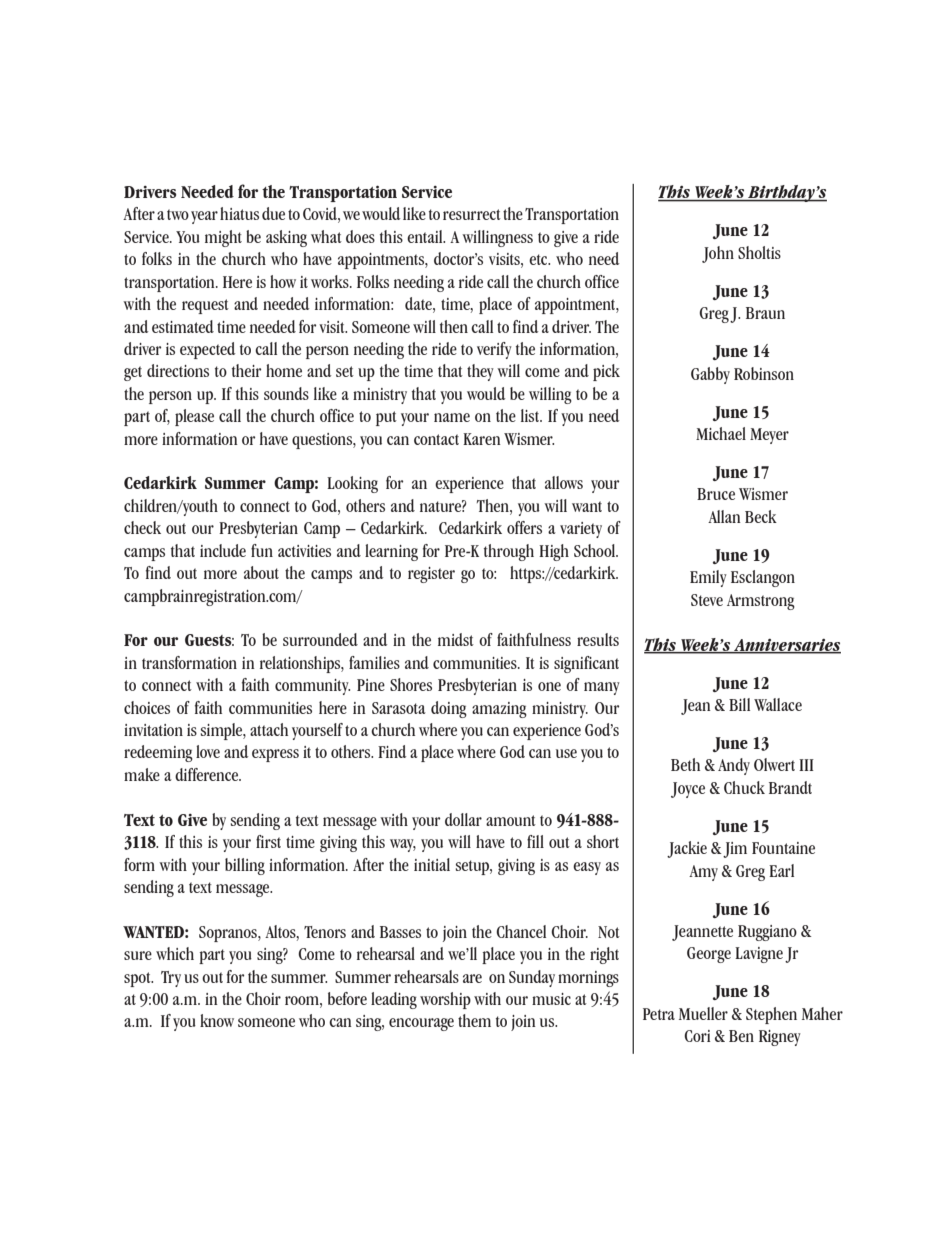  What do you see at coordinates (718, 254) in the document?
I see `John` at bounding box center [718, 254].
